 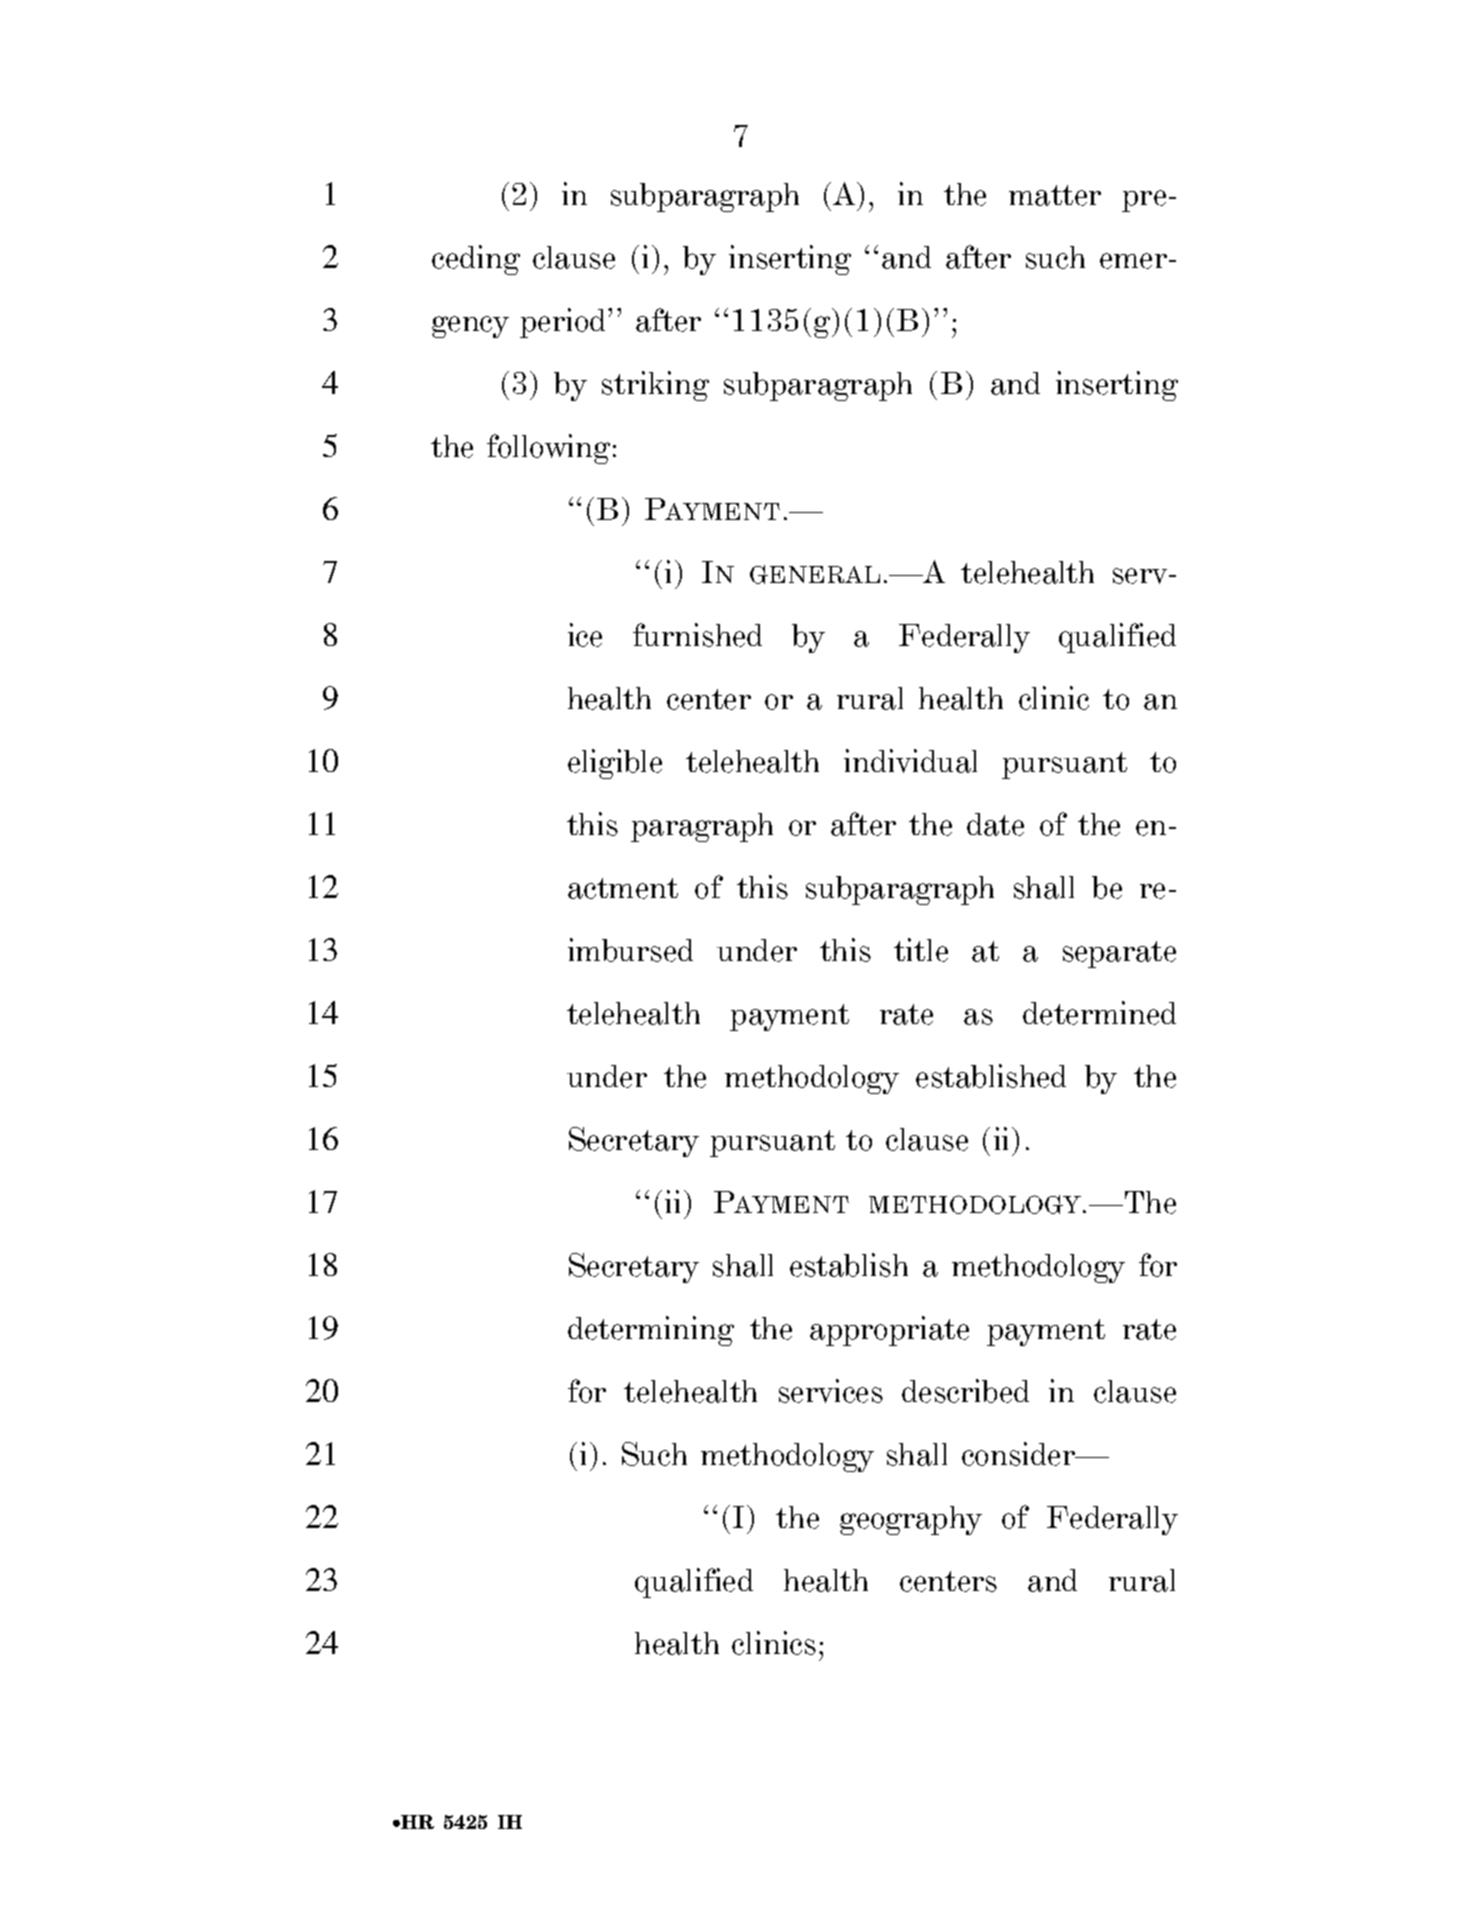 I want to click on striking, so click(x=655, y=386).
